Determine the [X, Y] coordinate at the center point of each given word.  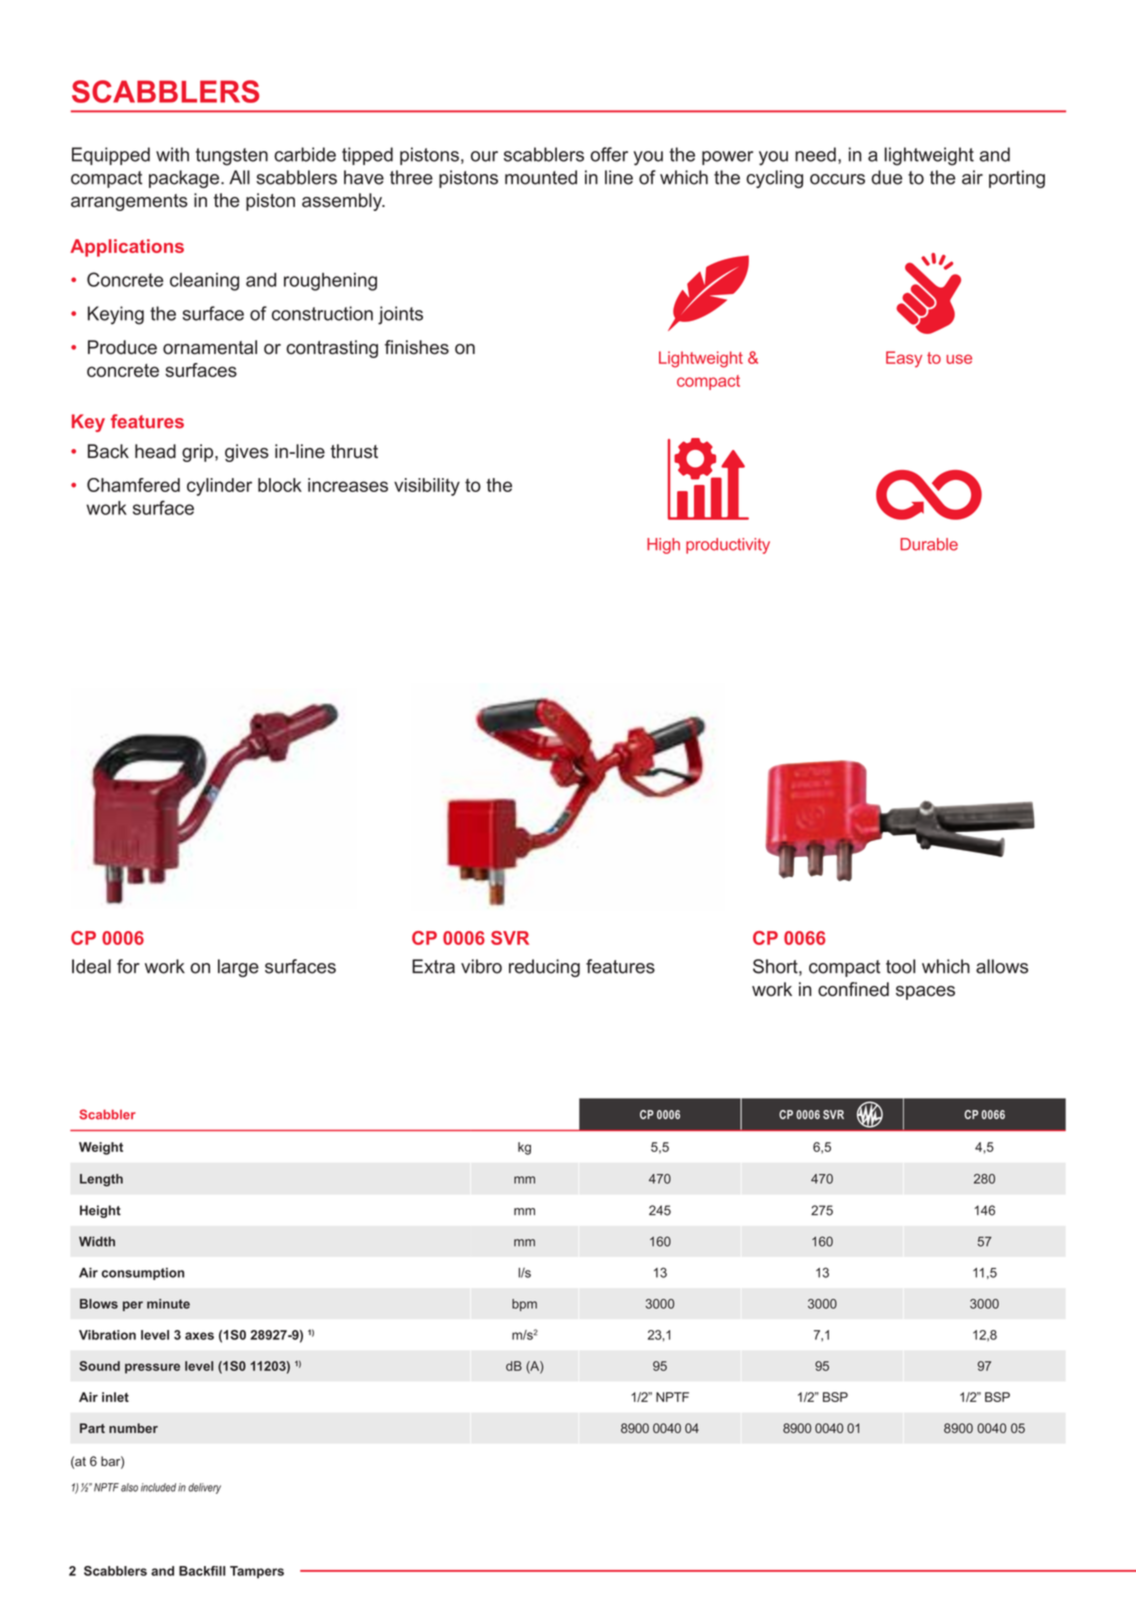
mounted [541, 177]
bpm [524, 1305]
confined [853, 989]
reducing [544, 968]
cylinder [219, 487]
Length [101, 1180]
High [663, 546]
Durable [929, 544]
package [185, 179]
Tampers [257, 1572]
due [886, 177]
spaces [925, 993]
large [238, 968]
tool [900, 966]
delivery [204, 1488]
